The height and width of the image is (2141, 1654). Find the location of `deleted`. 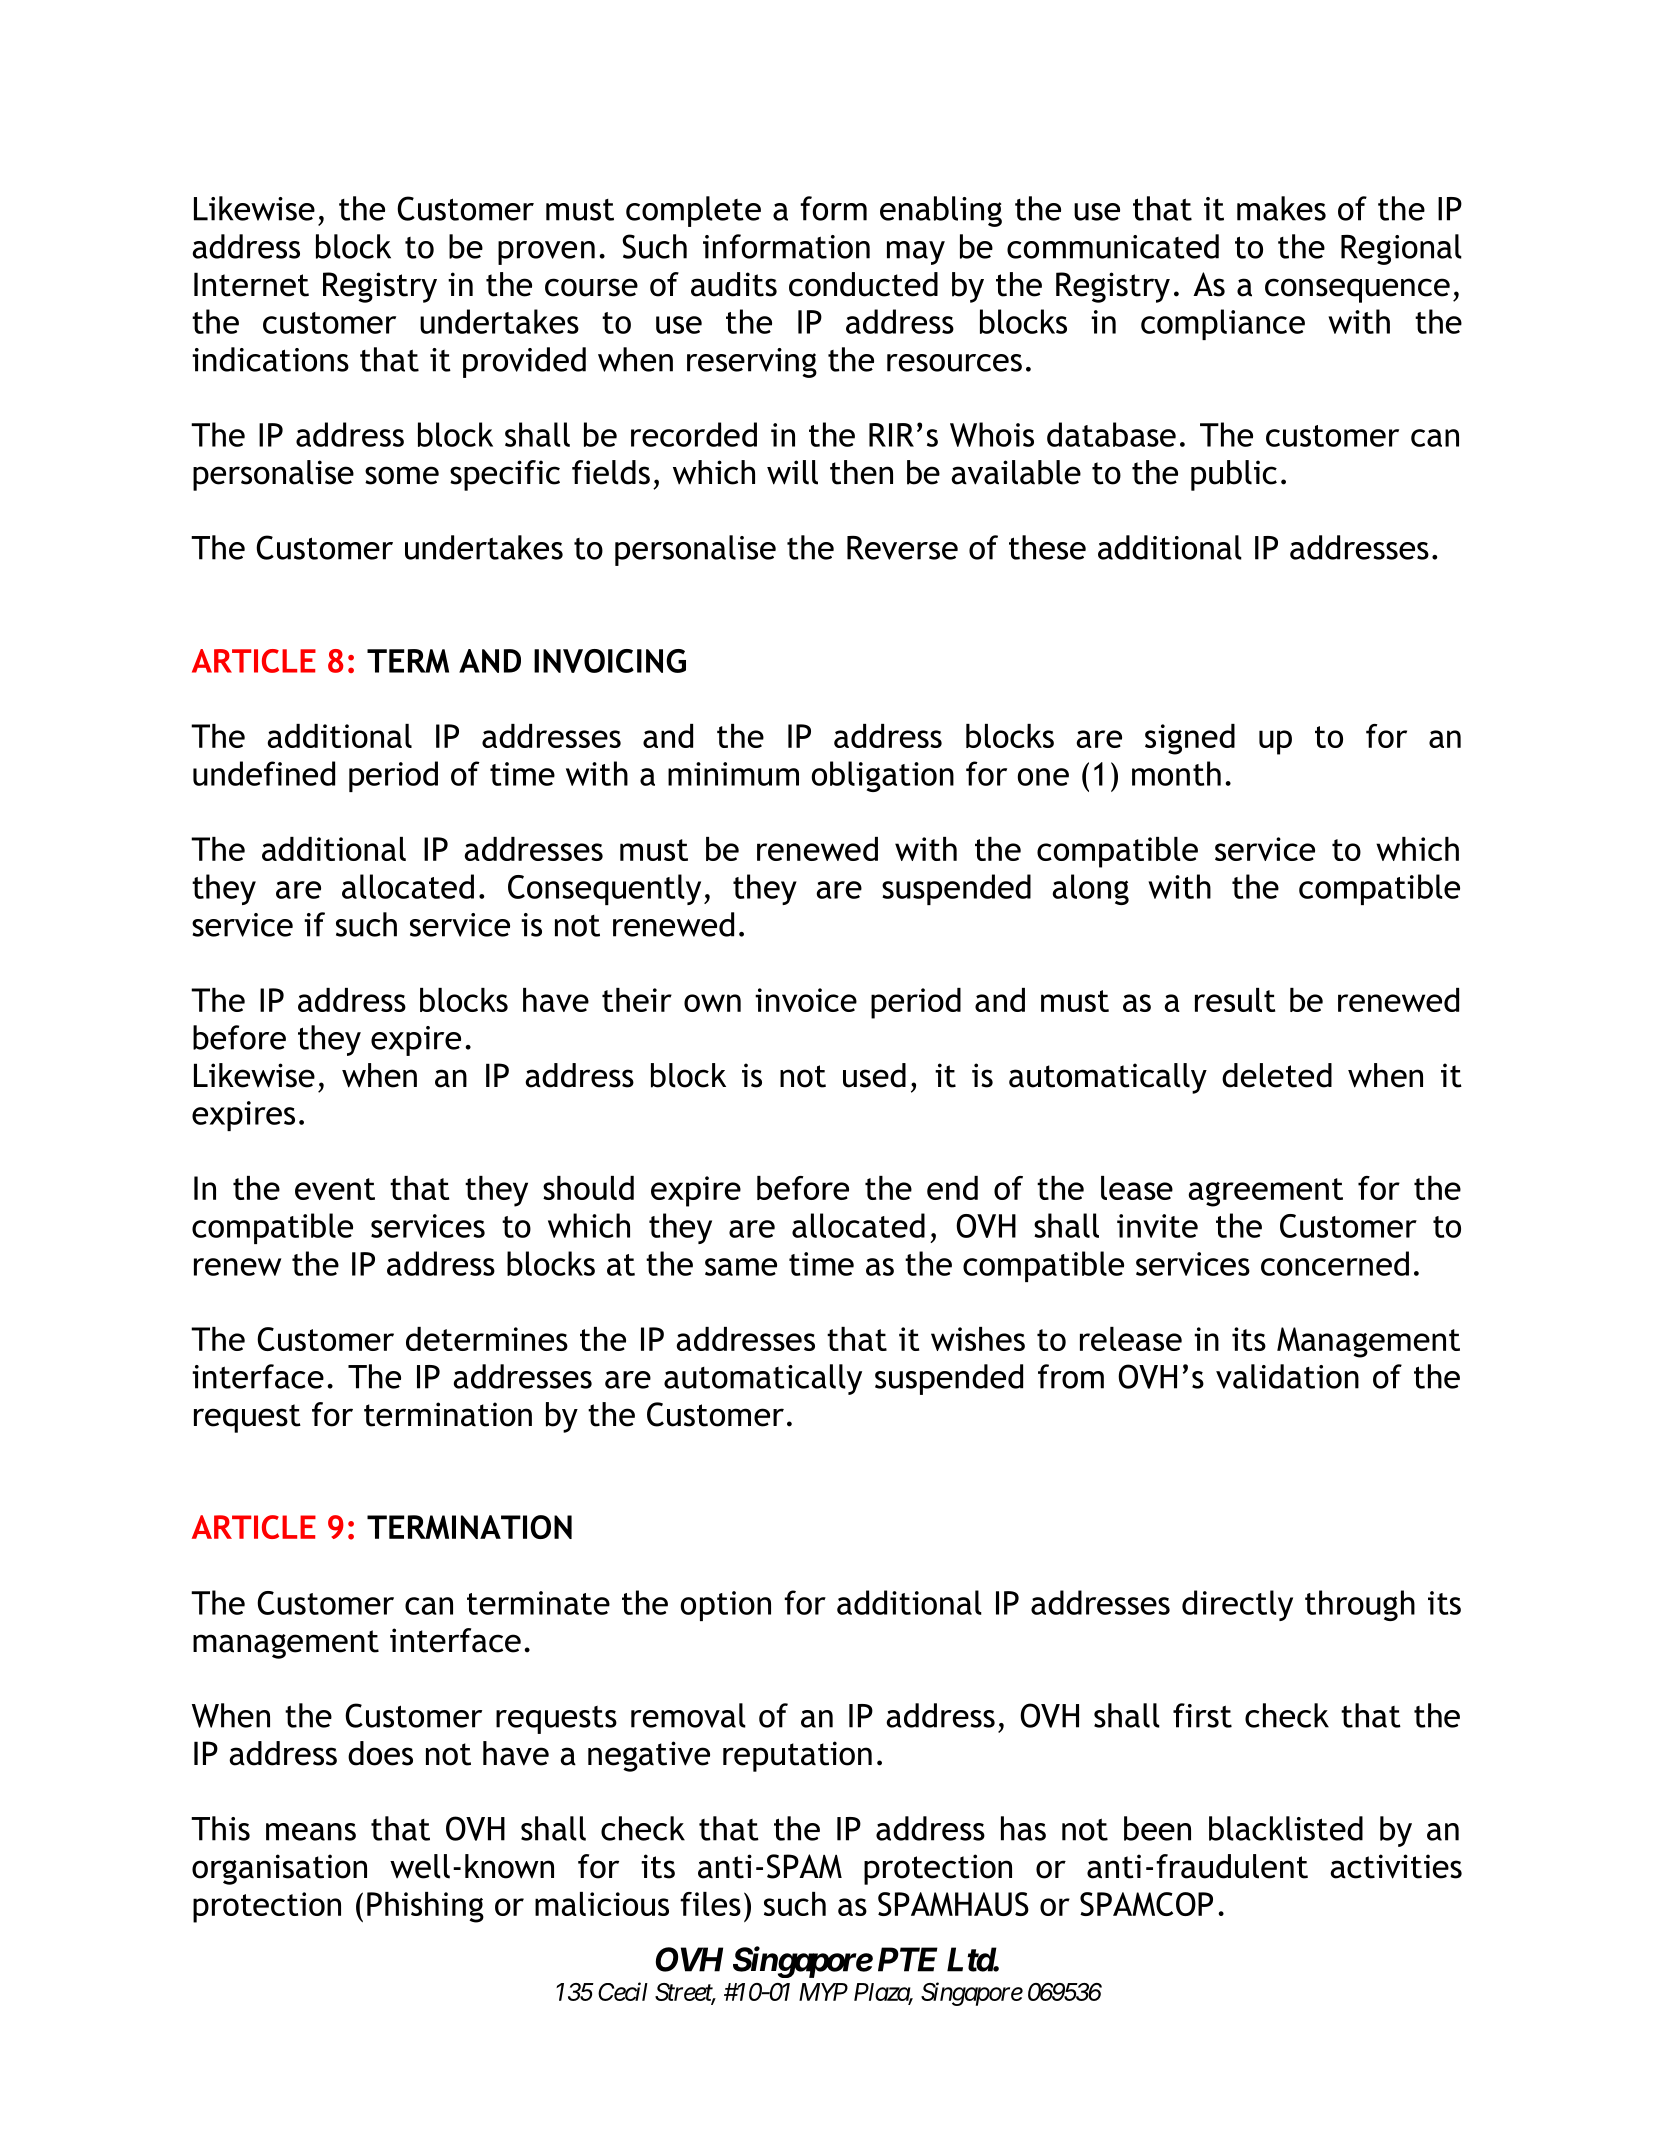

deleted is located at coordinates (1277, 1075).
